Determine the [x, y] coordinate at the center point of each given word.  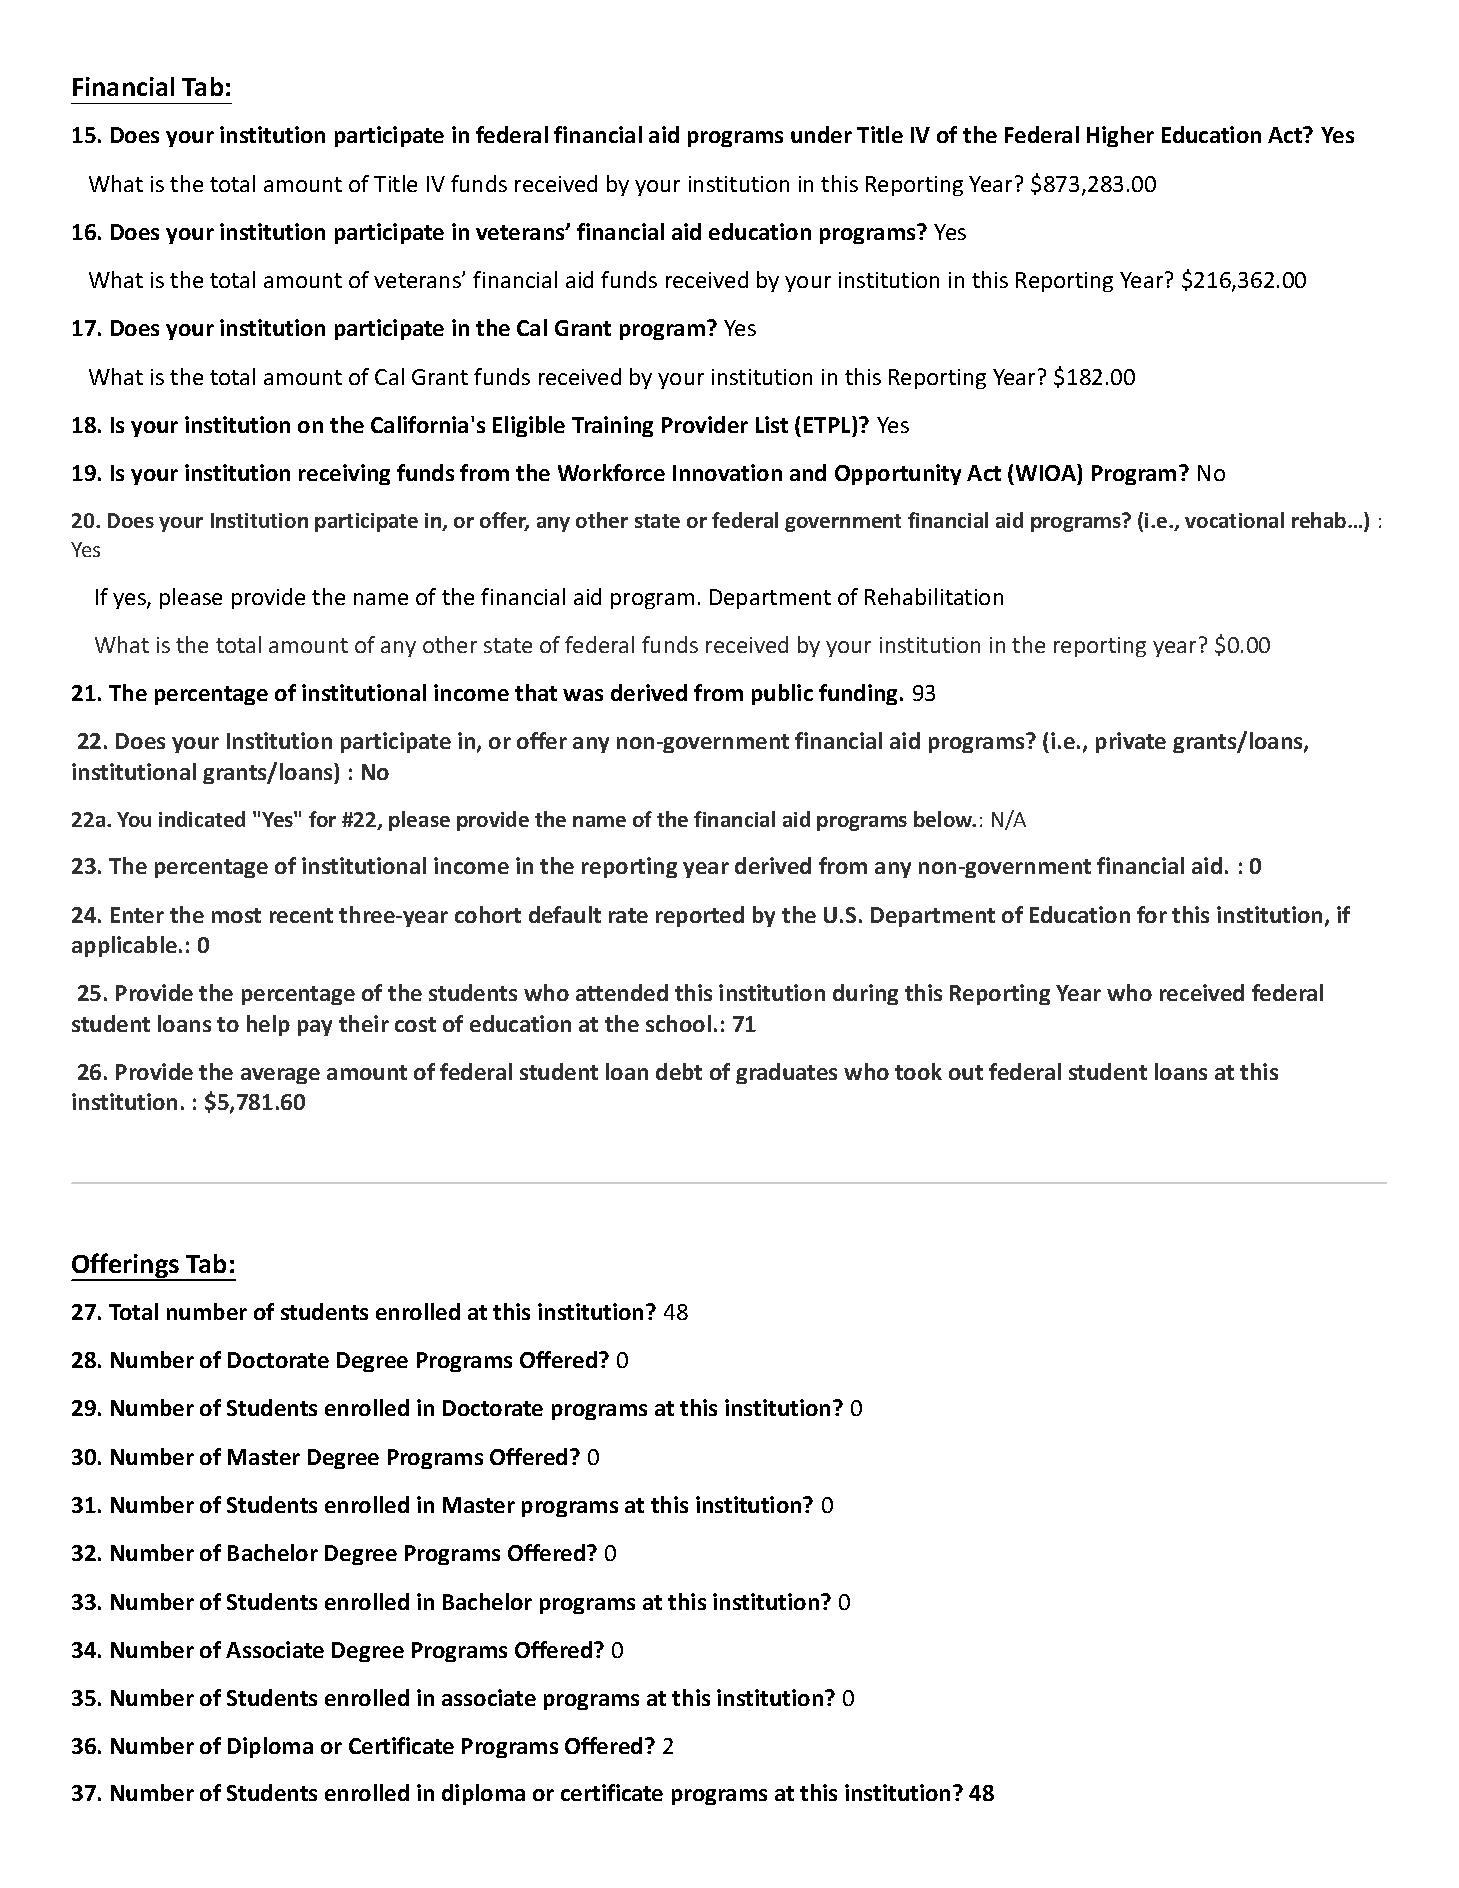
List [772, 424]
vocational [1234, 520]
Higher [1120, 136]
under [821, 134]
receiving [344, 474]
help [268, 1025]
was [583, 695]
